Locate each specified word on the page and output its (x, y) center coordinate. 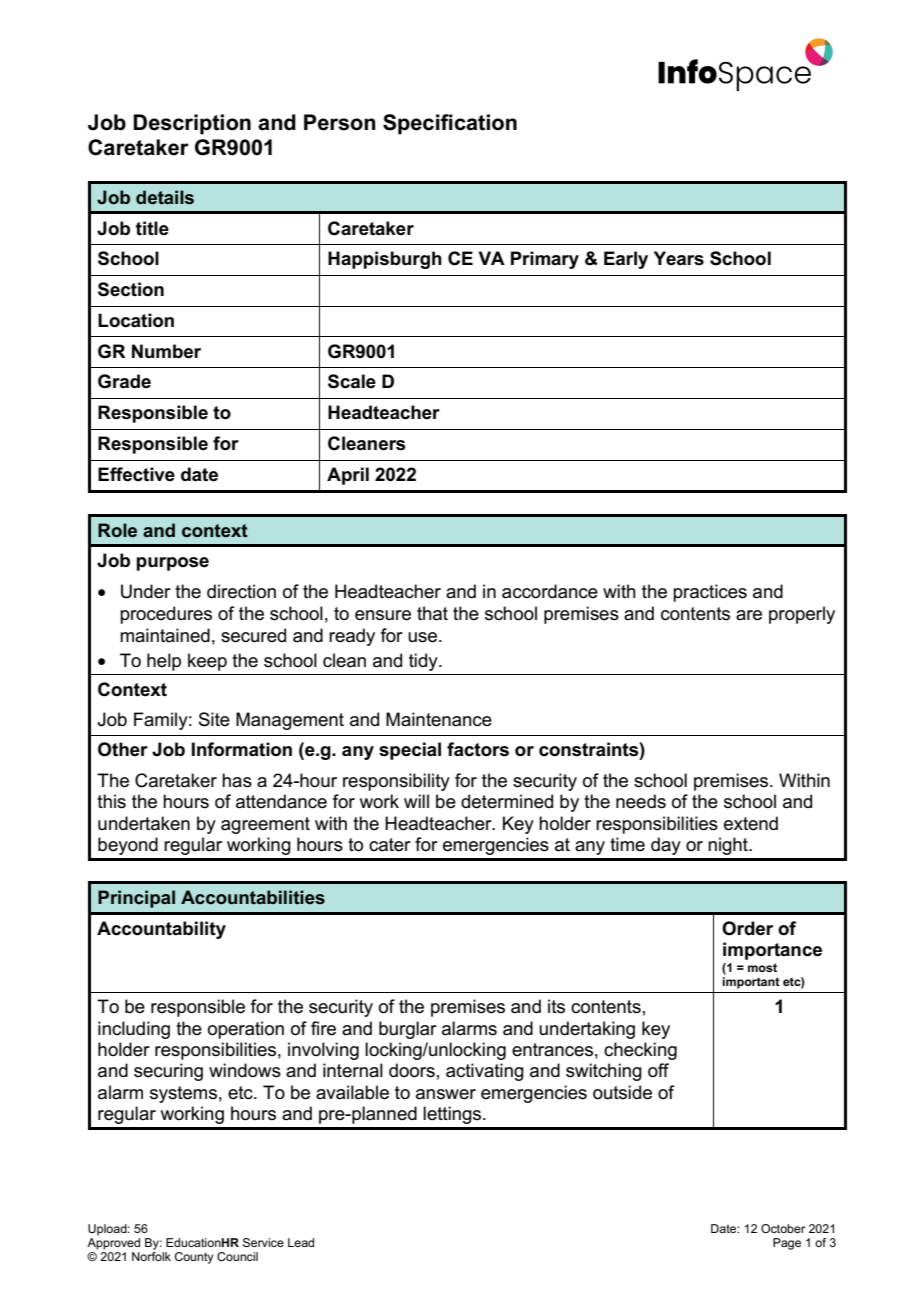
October (783, 1228)
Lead (301, 1242)
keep (207, 662)
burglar (408, 1030)
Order (747, 928)
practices (710, 593)
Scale (352, 381)
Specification (450, 124)
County (194, 1258)
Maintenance (439, 719)
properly (802, 615)
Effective (136, 474)
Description (192, 124)
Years (679, 258)
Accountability (161, 930)
